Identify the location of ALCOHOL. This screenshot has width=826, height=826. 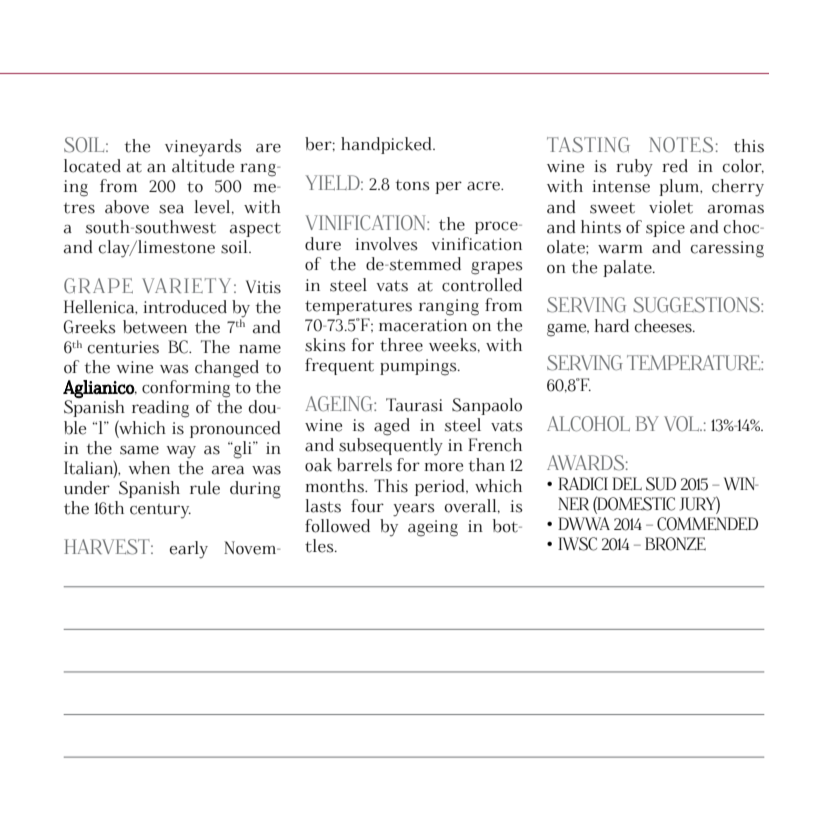
(588, 424).
